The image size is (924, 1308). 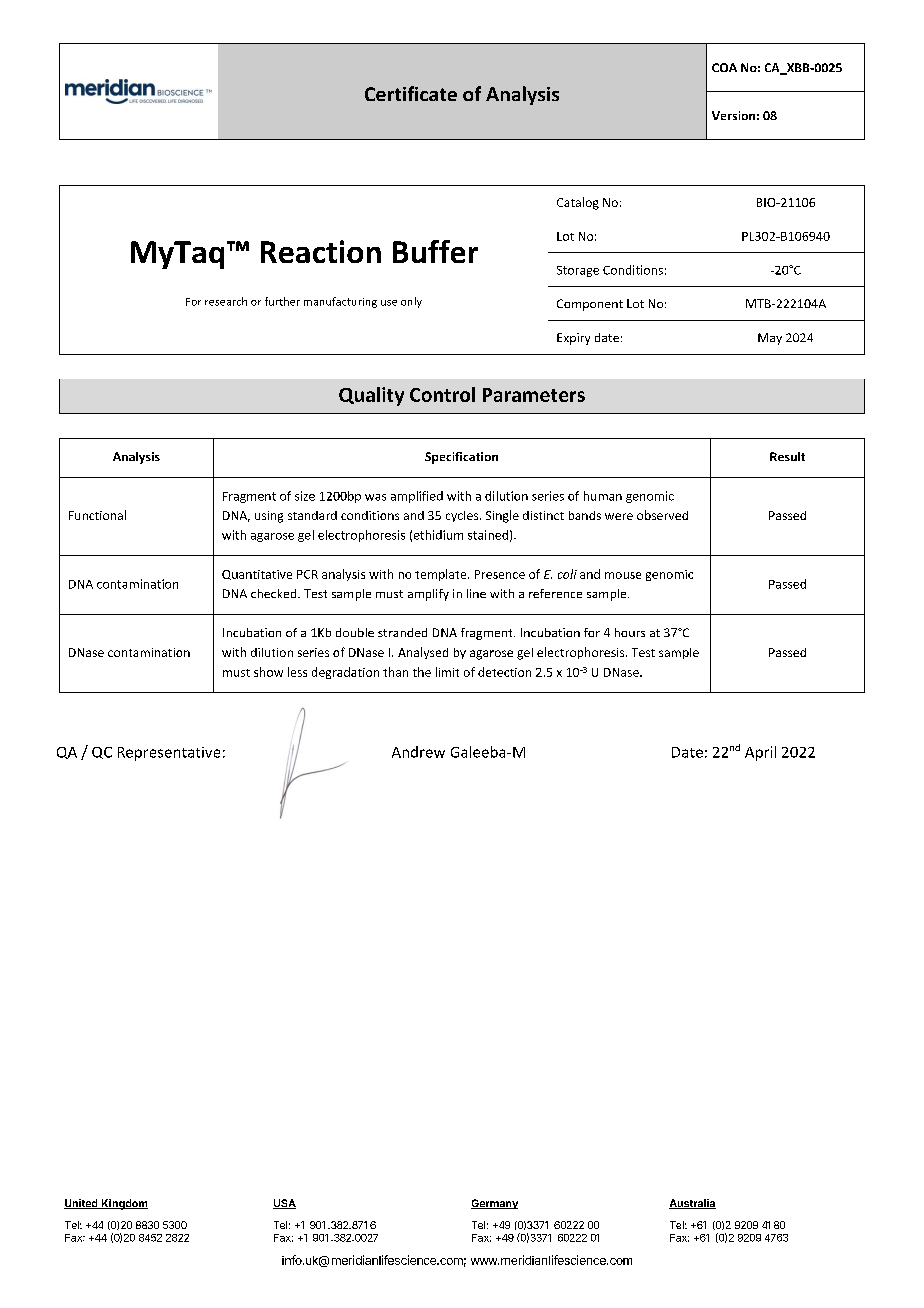 What do you see at coordinates (418, 752) in the screenshot?
I see `Andrew` at bounding box center [418, 752].
